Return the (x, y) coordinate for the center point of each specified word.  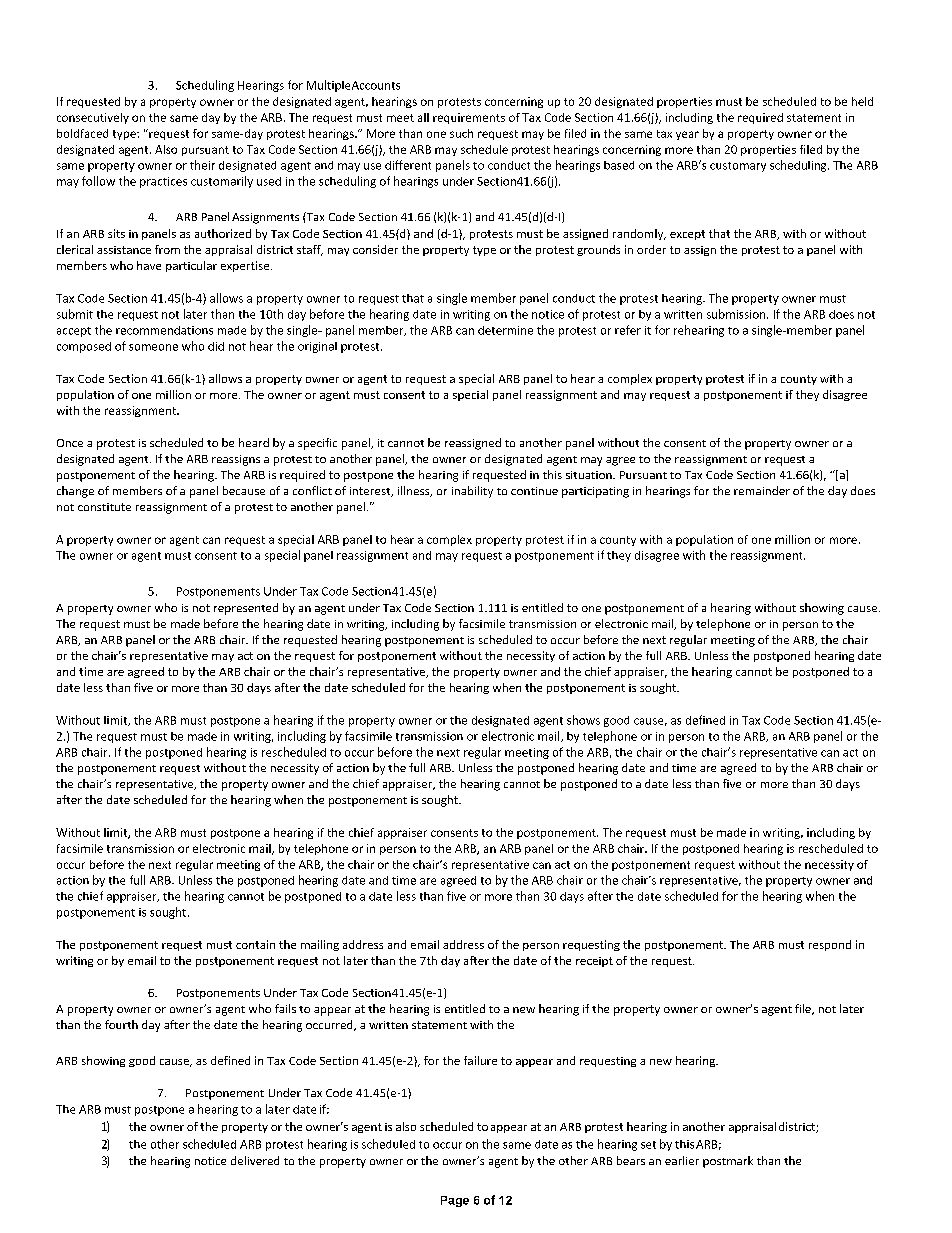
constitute (104, 507)
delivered (255, 1160)
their (202, 165)
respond (830, 945)
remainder (762, 490)
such (461, 133)
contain (255, 944)
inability (472, 492)
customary (738, 167)
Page (455, 1201)
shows (583, 720)
